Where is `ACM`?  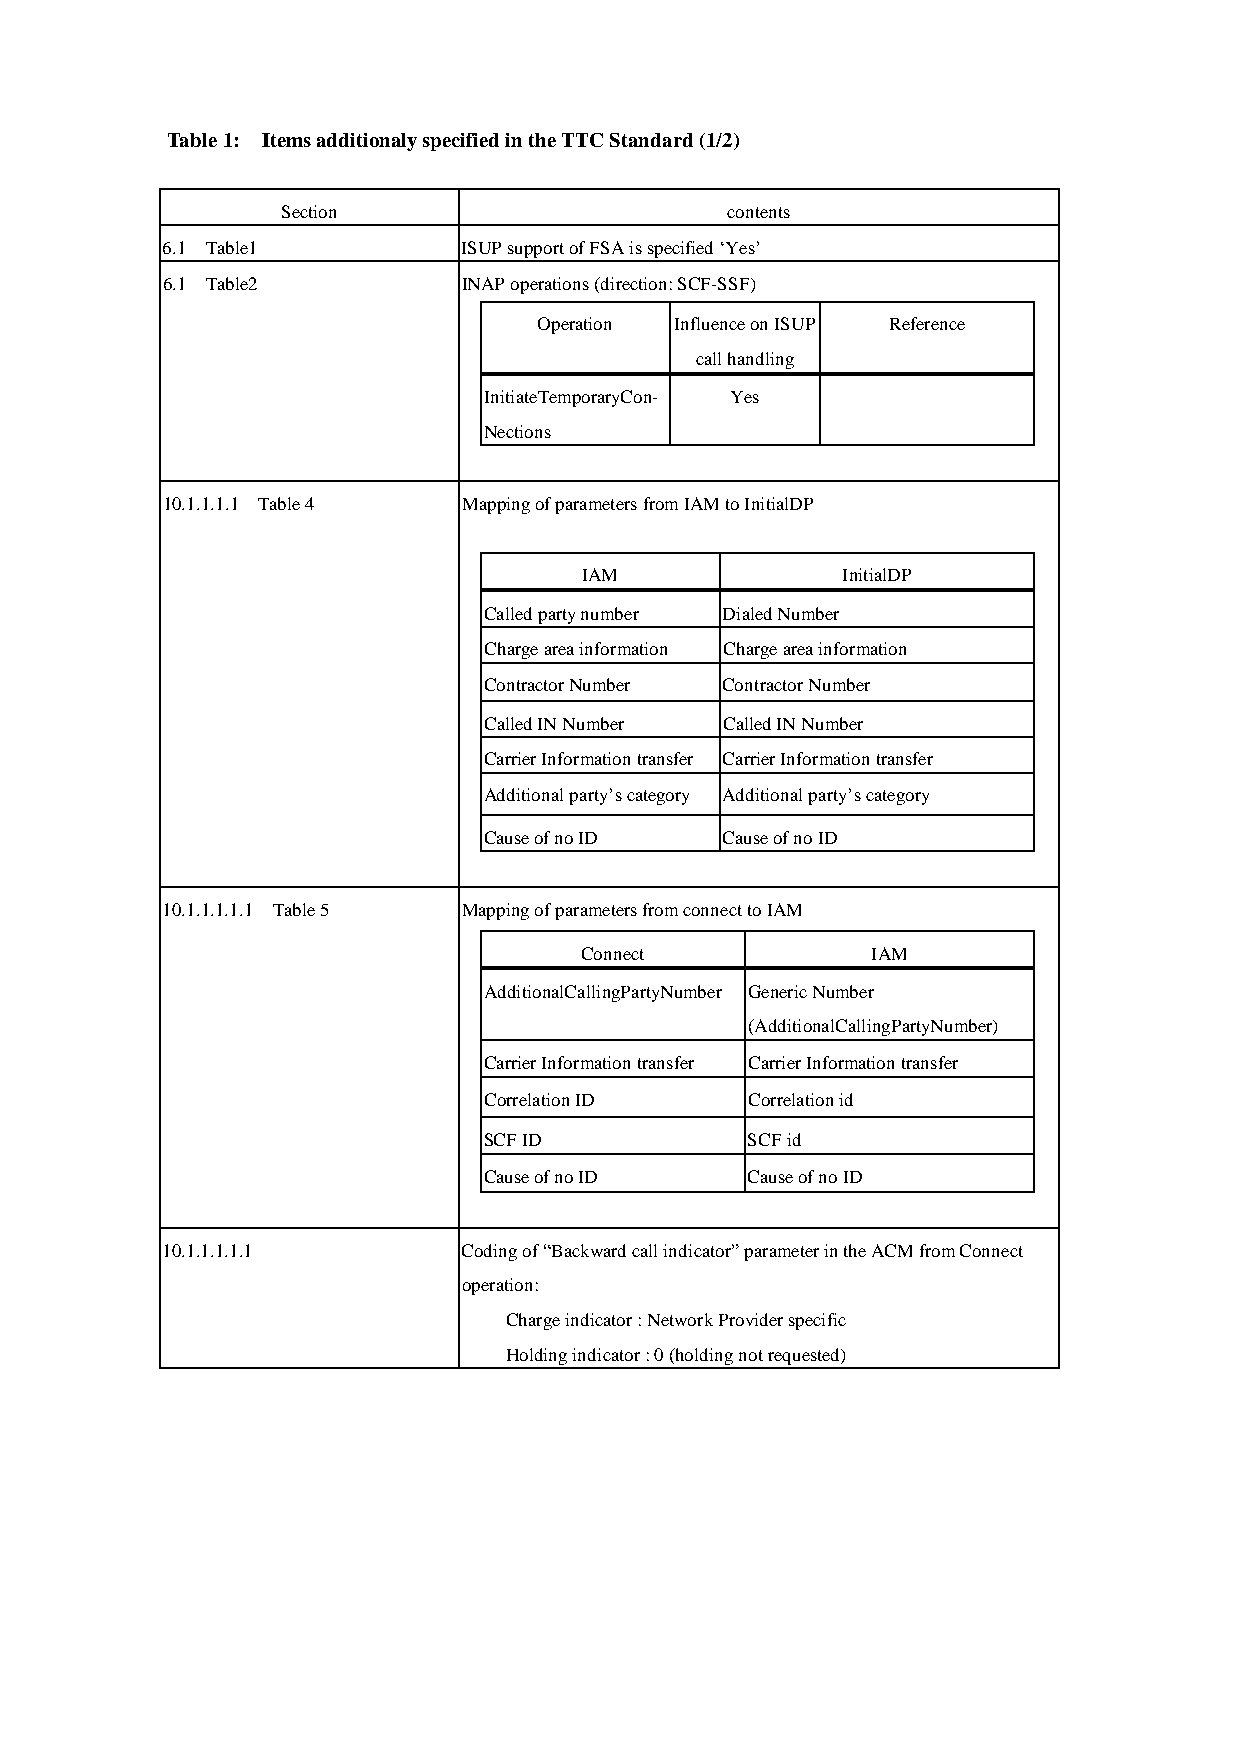
ACM is located at coordinates (892, 1250).
